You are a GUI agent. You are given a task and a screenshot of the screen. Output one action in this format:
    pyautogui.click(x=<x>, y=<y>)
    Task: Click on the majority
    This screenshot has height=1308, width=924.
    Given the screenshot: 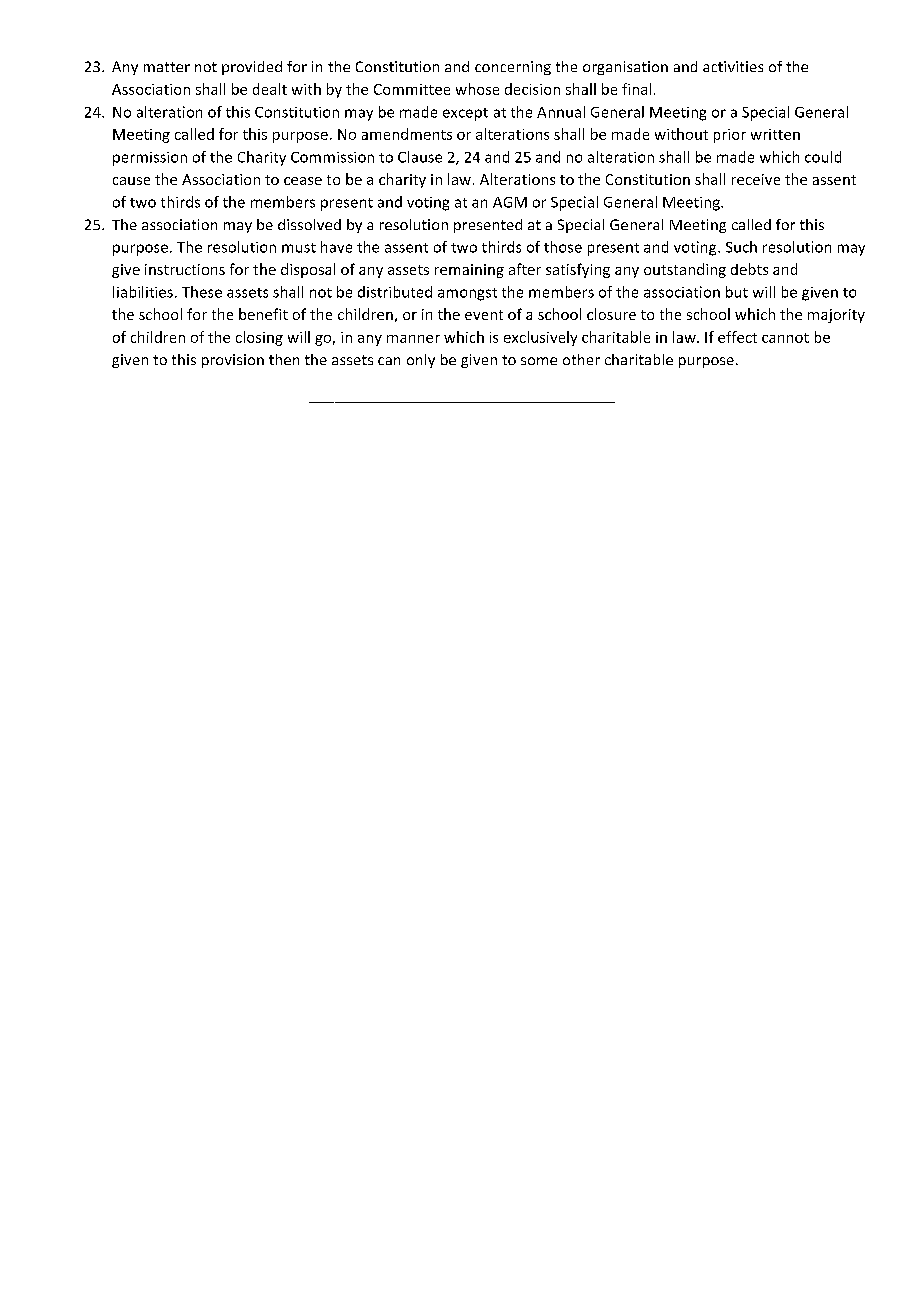 What is the action you would take?
    pyautogui.click(x=836, y=316)
